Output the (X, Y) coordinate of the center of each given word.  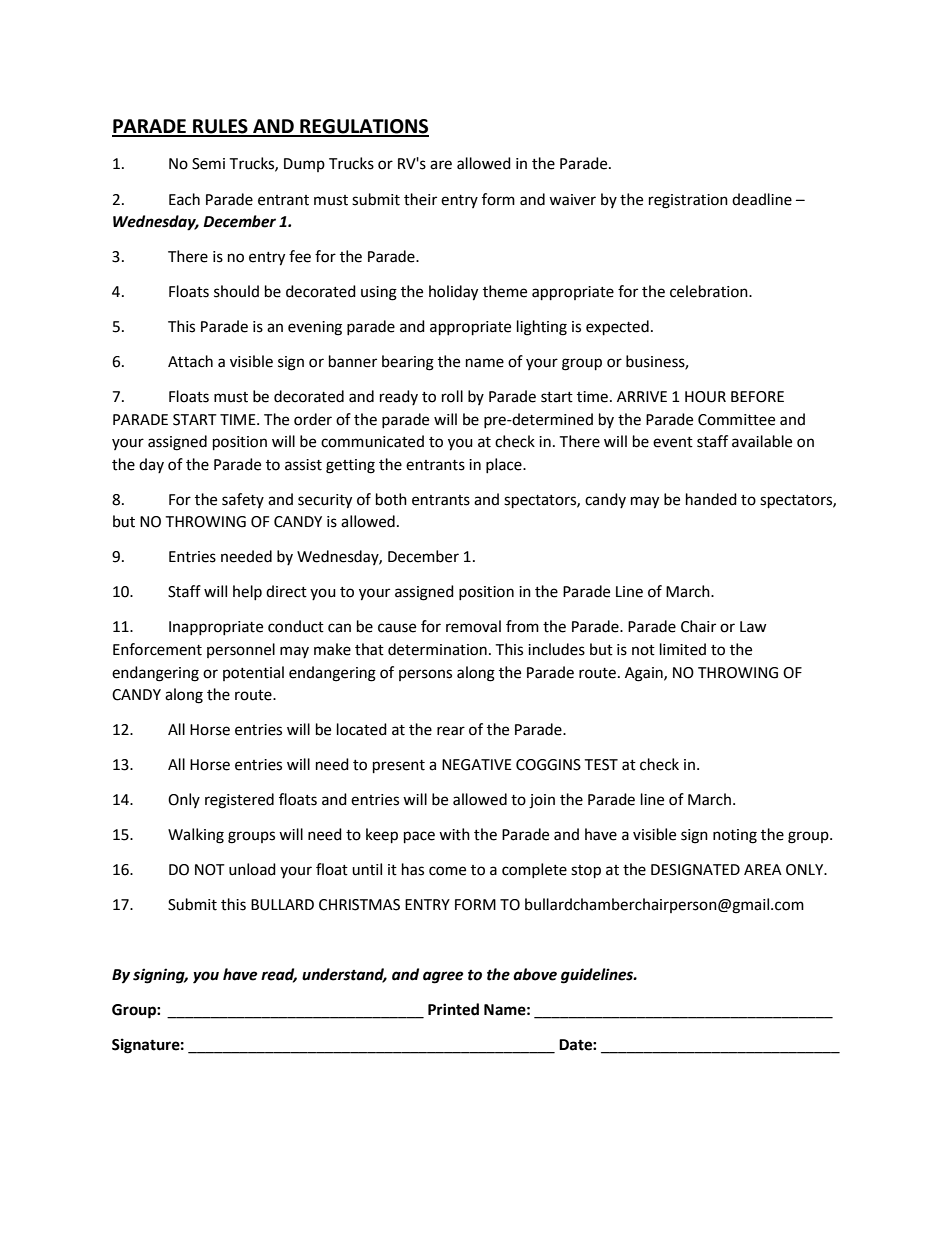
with (454, 834)
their (420, 199)
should (236, 291)
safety (243, 500)
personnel (241, 650)
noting (735, 836)
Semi (208, 164)
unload (252, 869)
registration (688, 201)
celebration (710, 291)
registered (239, 801)
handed (711, 499)
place (505, 465)
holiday (453, 293)
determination (437, 649)
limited (683, 649)
